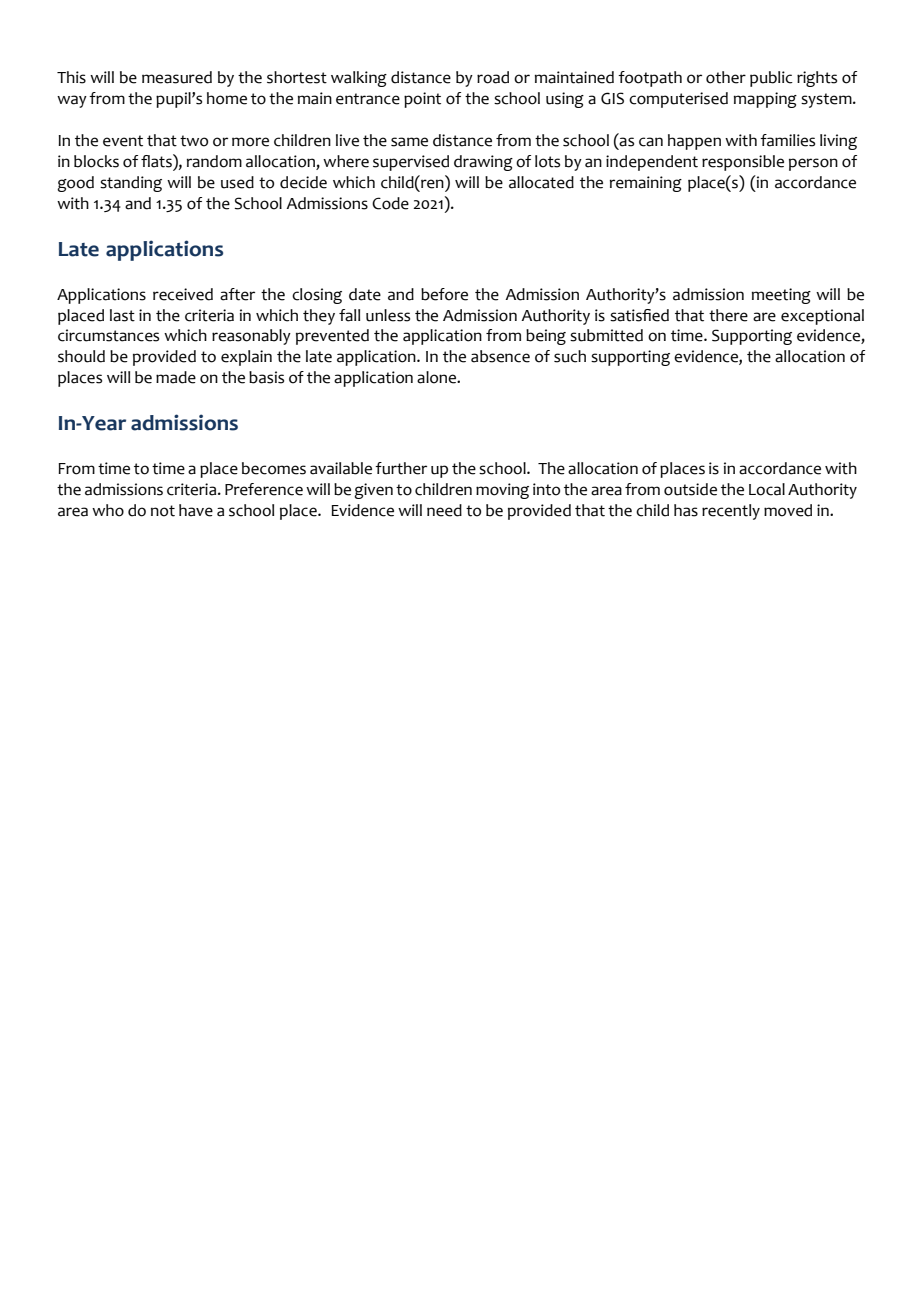  What do you see at coordinates (444, 294) in the screenshot?
I see `before` at bounding box center [444, 294].
